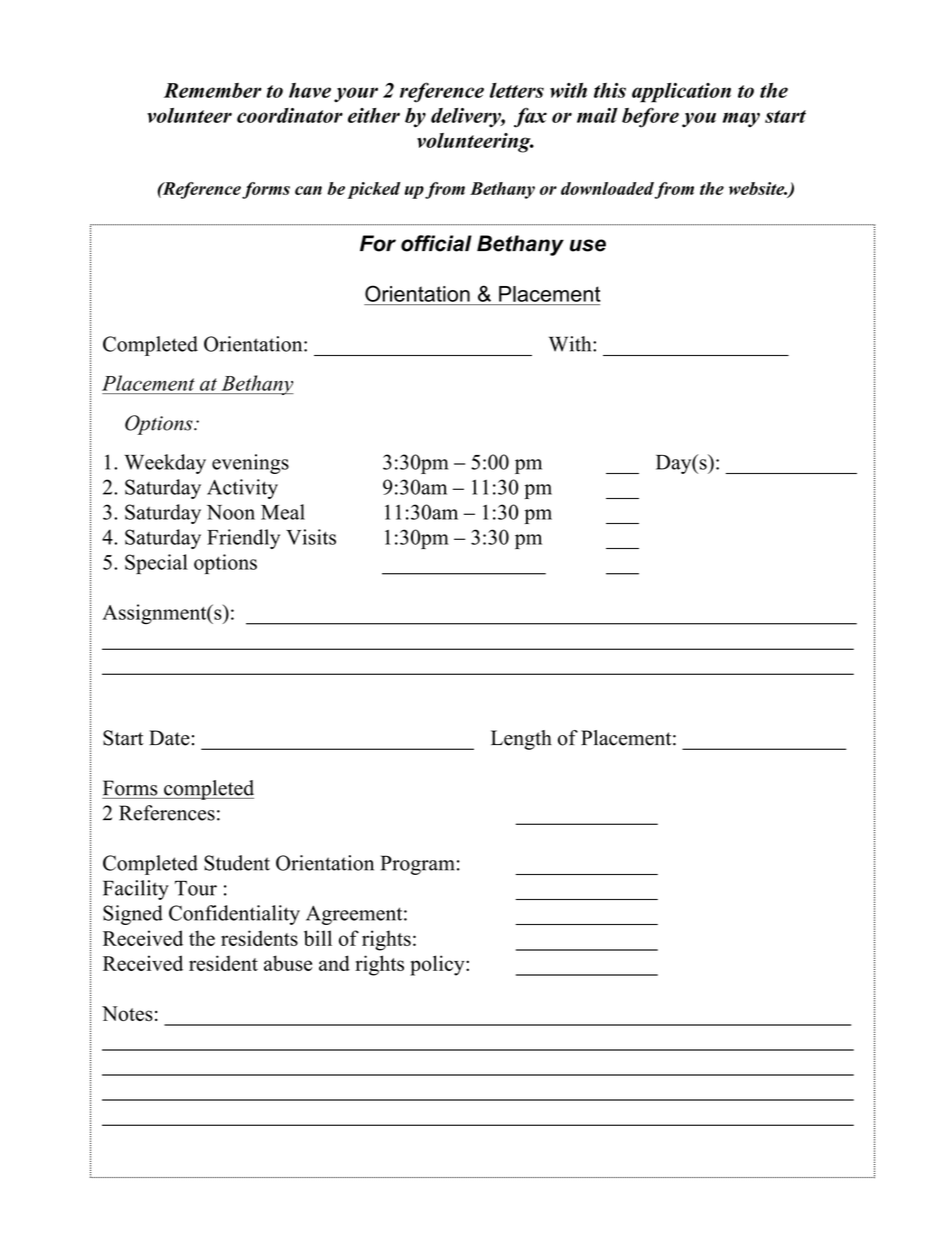 The height and width of the image is (1233, 952). What do you see at coordinates (418, 865) in the image?
I see `Program` at bounding box center [418, 865].
